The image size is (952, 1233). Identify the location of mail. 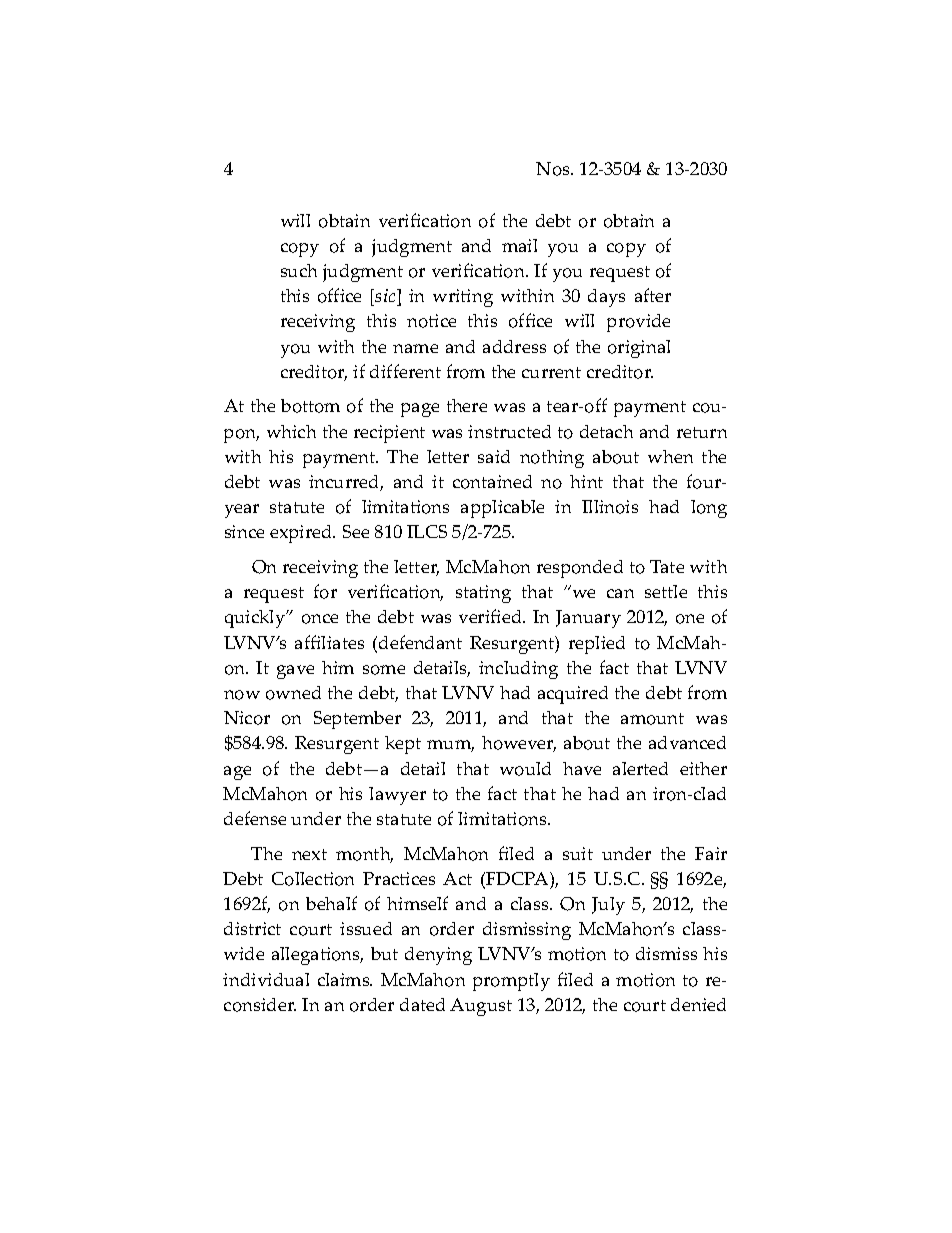
(519, 245).
